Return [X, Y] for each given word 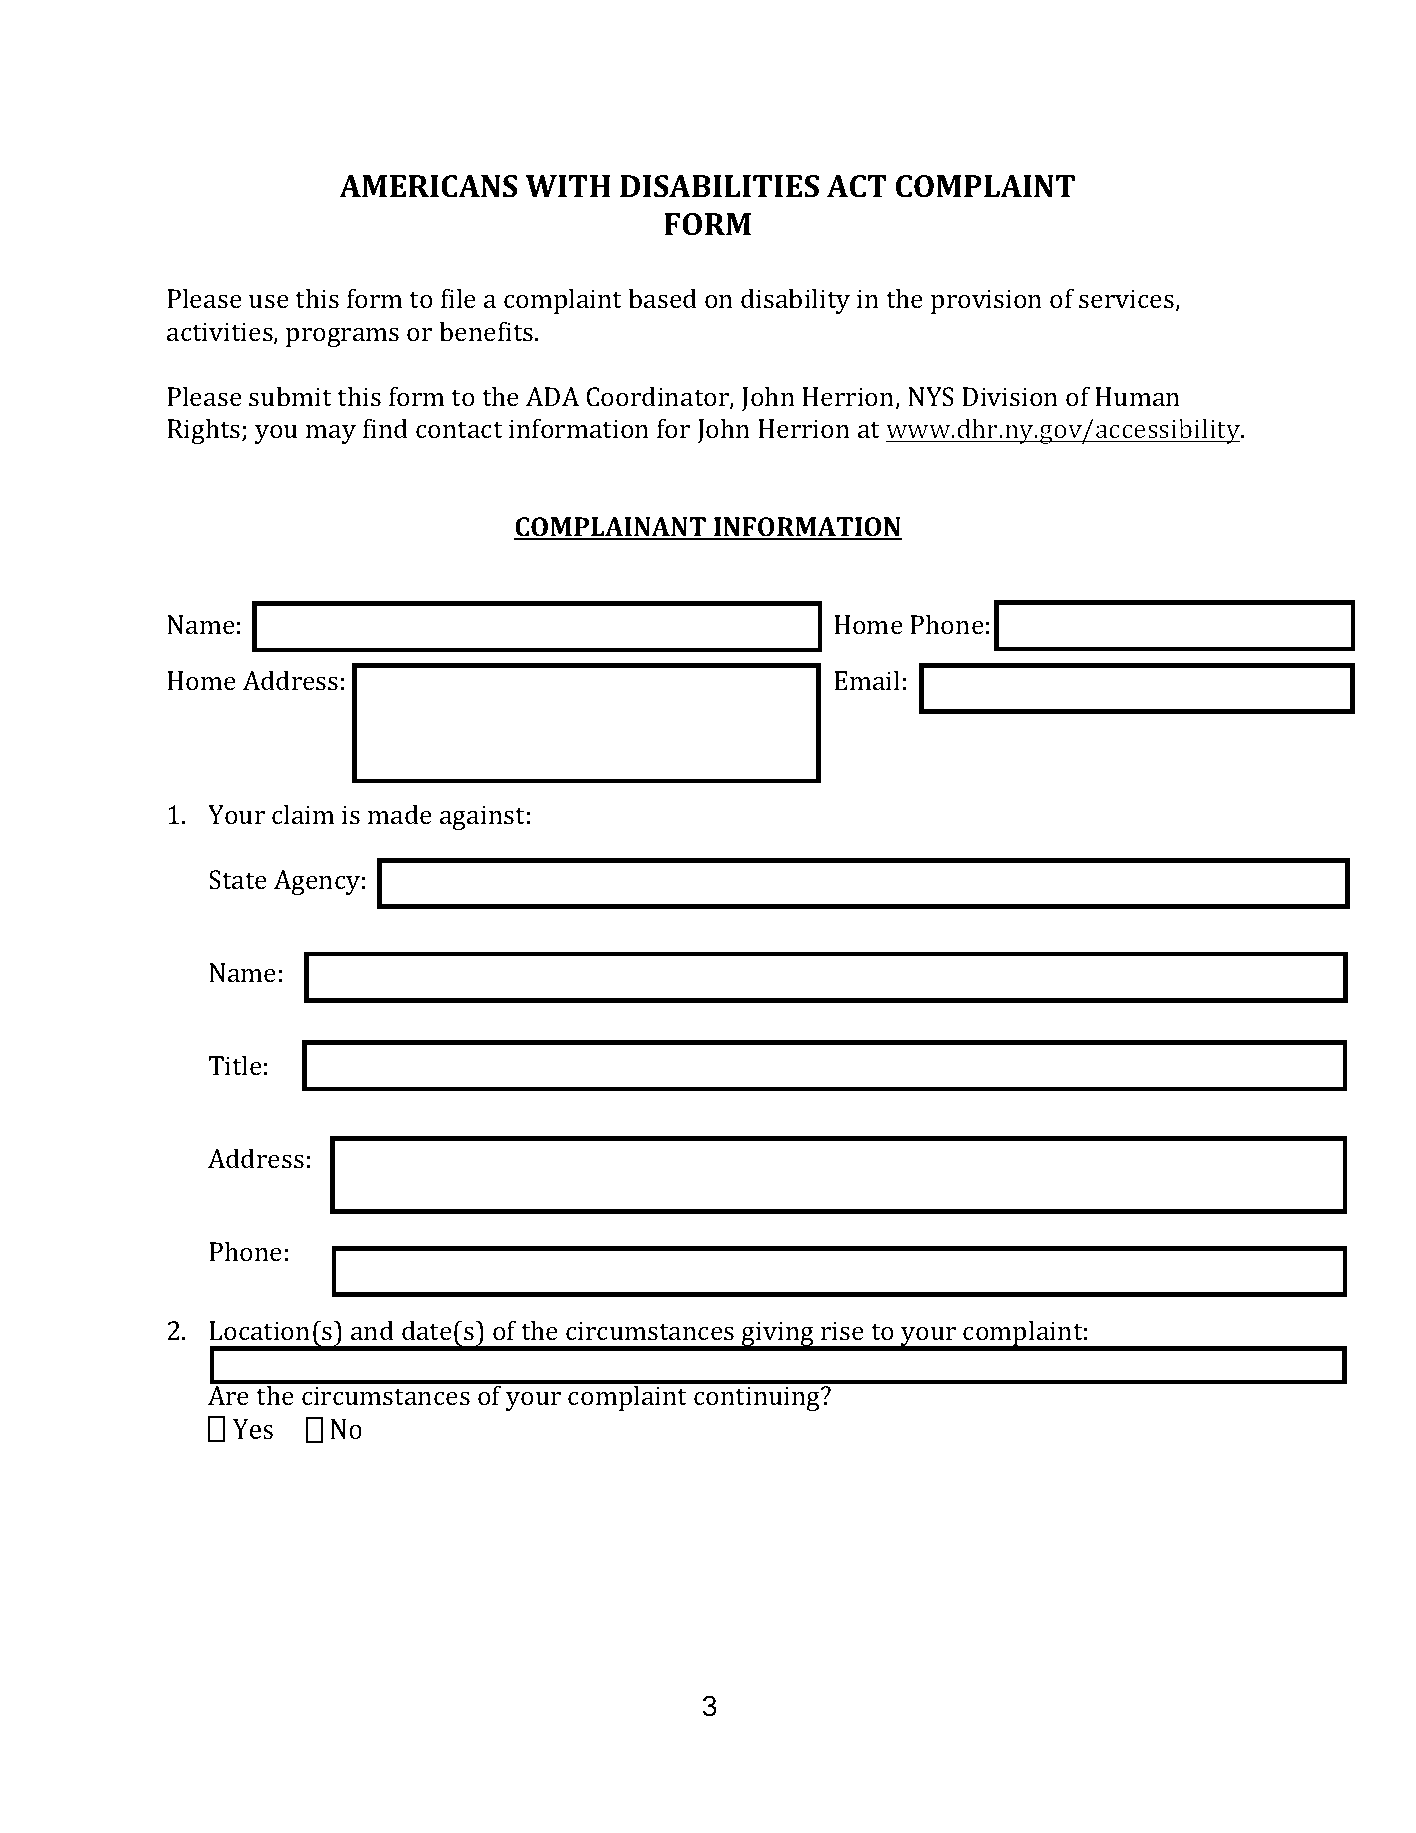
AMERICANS [428, 186]
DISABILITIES [719, 186]
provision [986, 301]
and [372, 1330]
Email [867, 680]
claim [303, 814]
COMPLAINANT [611, 528]
